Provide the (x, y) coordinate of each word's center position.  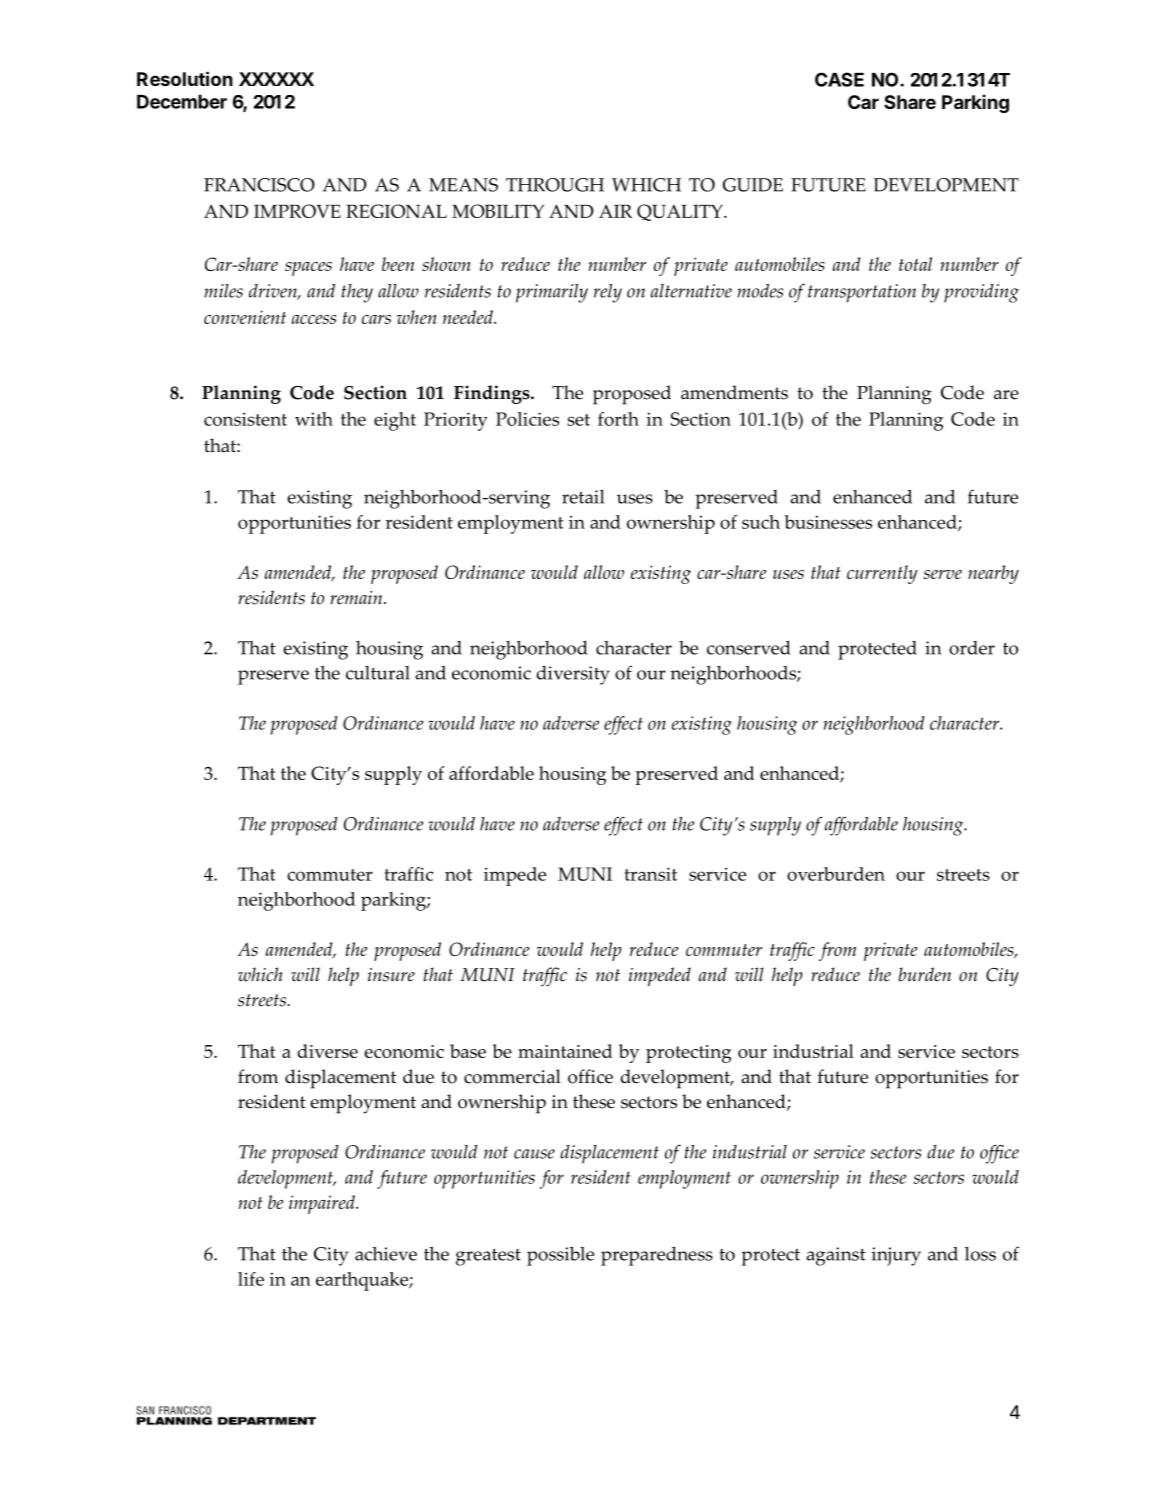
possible (560, 1256)
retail (583, 496)
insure (391, 975)
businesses (828, 522)
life (251, 1279)
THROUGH (555, 185)
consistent (245, 419)
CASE (839, 79)
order (972, 648)
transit (650, 874)
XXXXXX (276, 79)
